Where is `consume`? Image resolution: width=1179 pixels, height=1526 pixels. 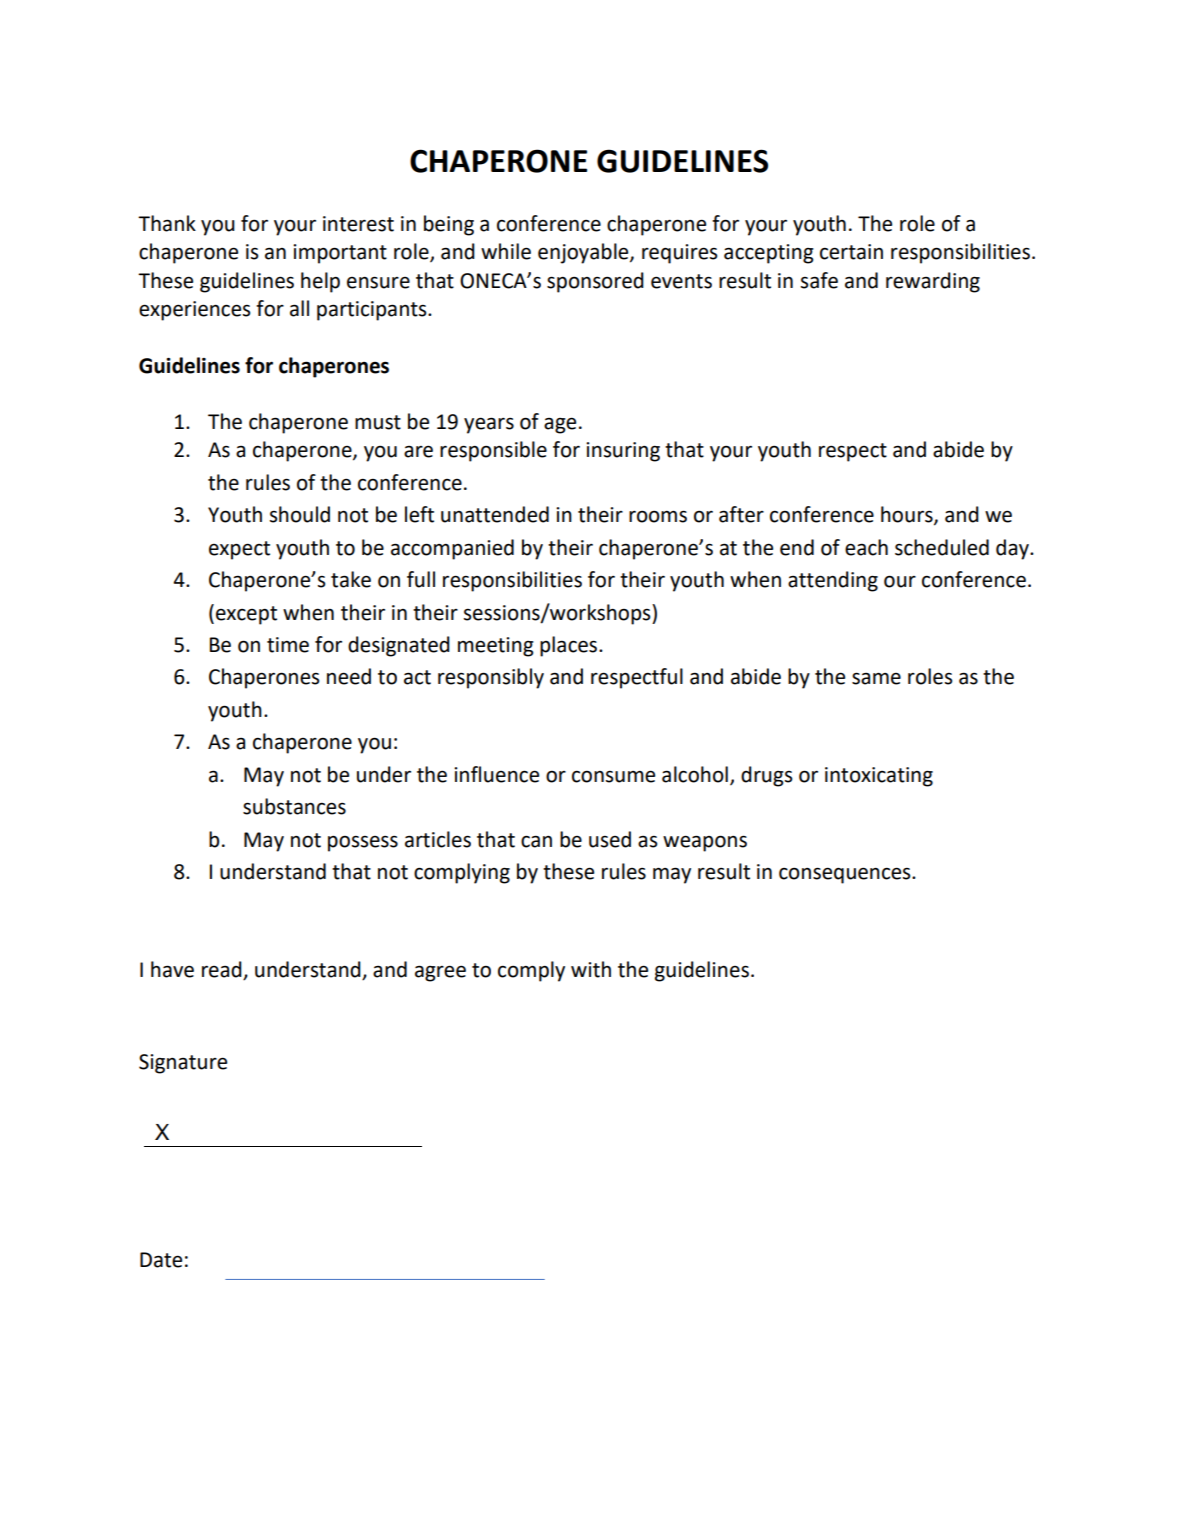
consume is located at coordinates (613, 776).
